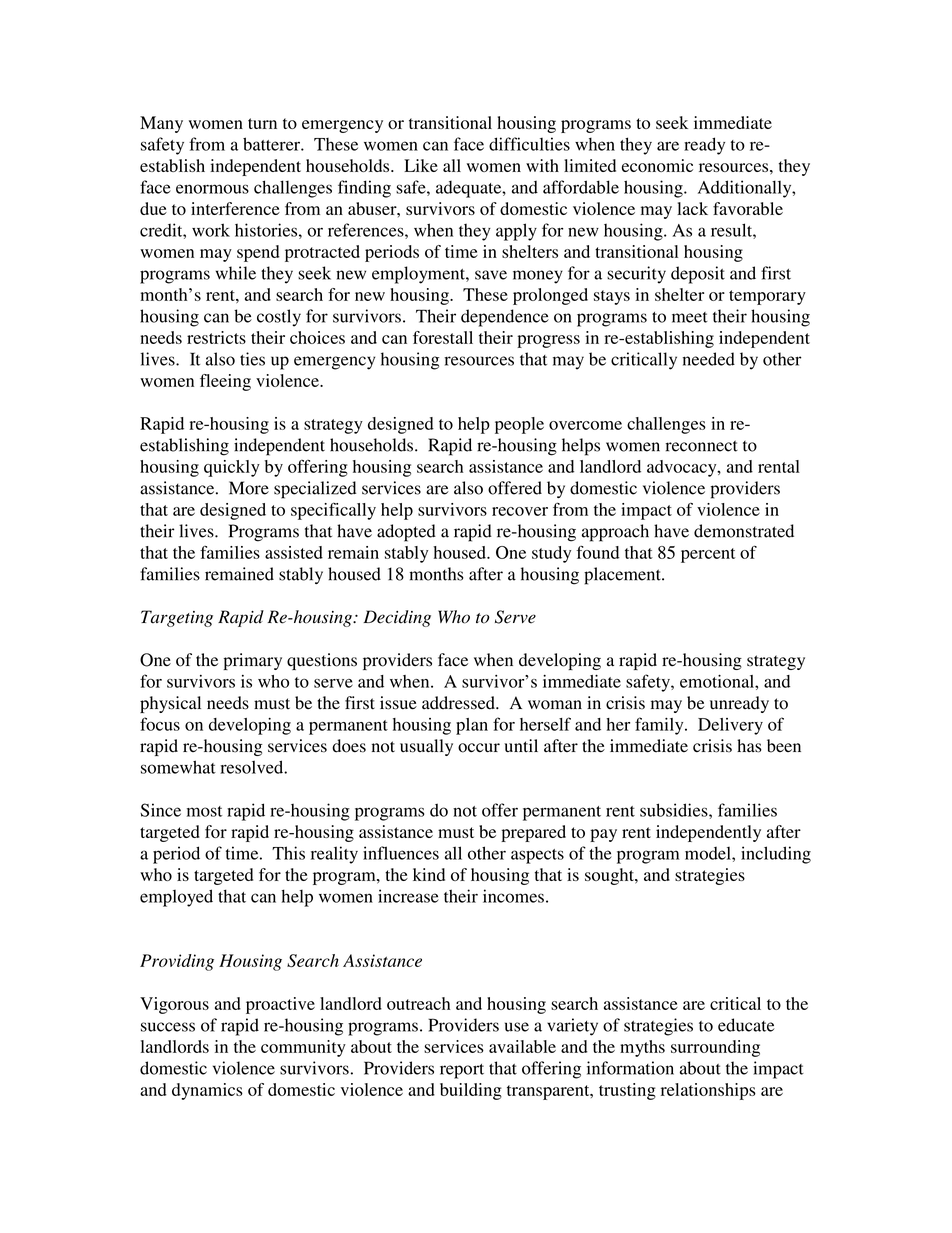  What do you see at coordinates (212, 189) in the page?
I see `enormous` at bounding box center [212, 189].
